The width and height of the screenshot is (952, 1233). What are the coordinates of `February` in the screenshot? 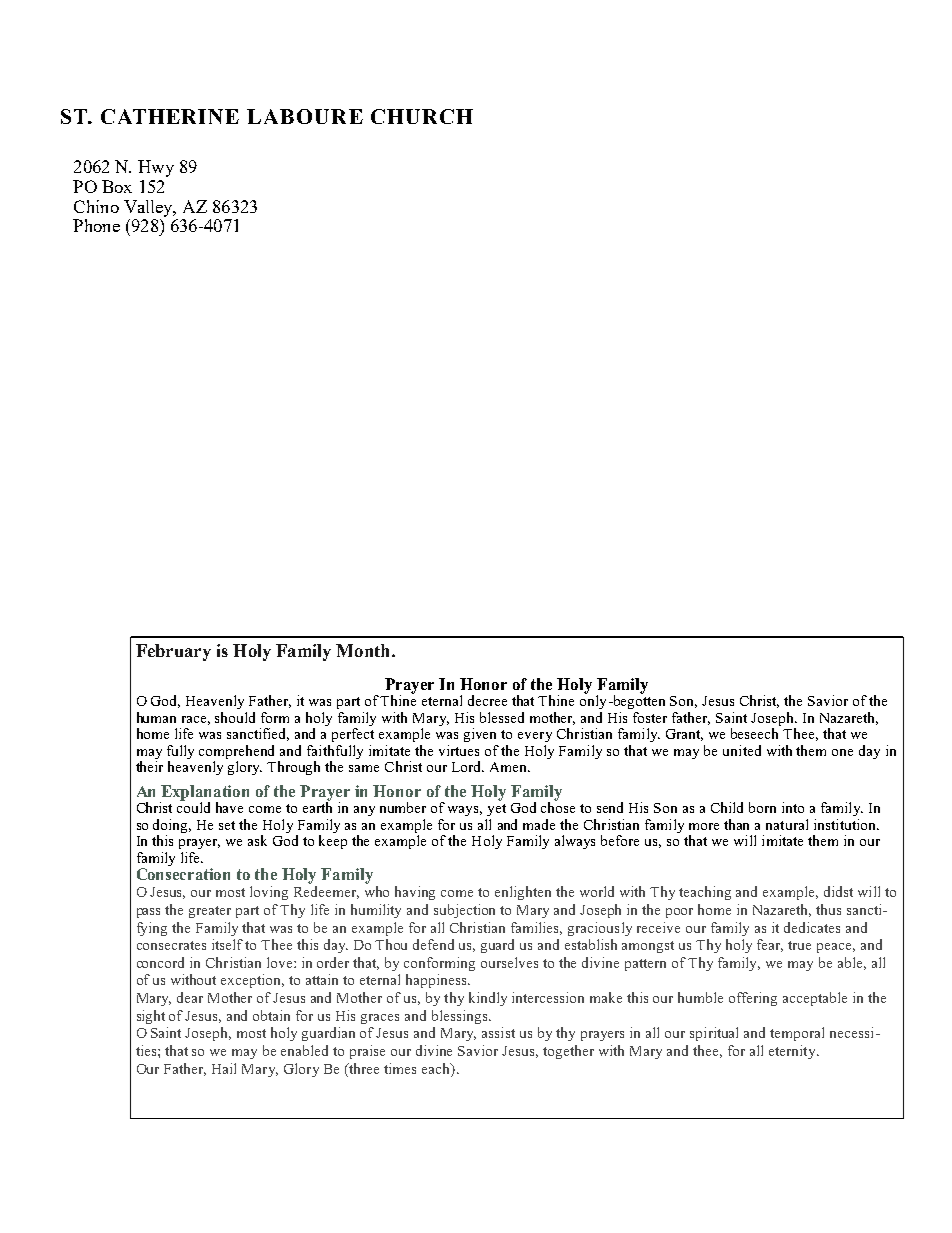 It's located at (173, 652).
